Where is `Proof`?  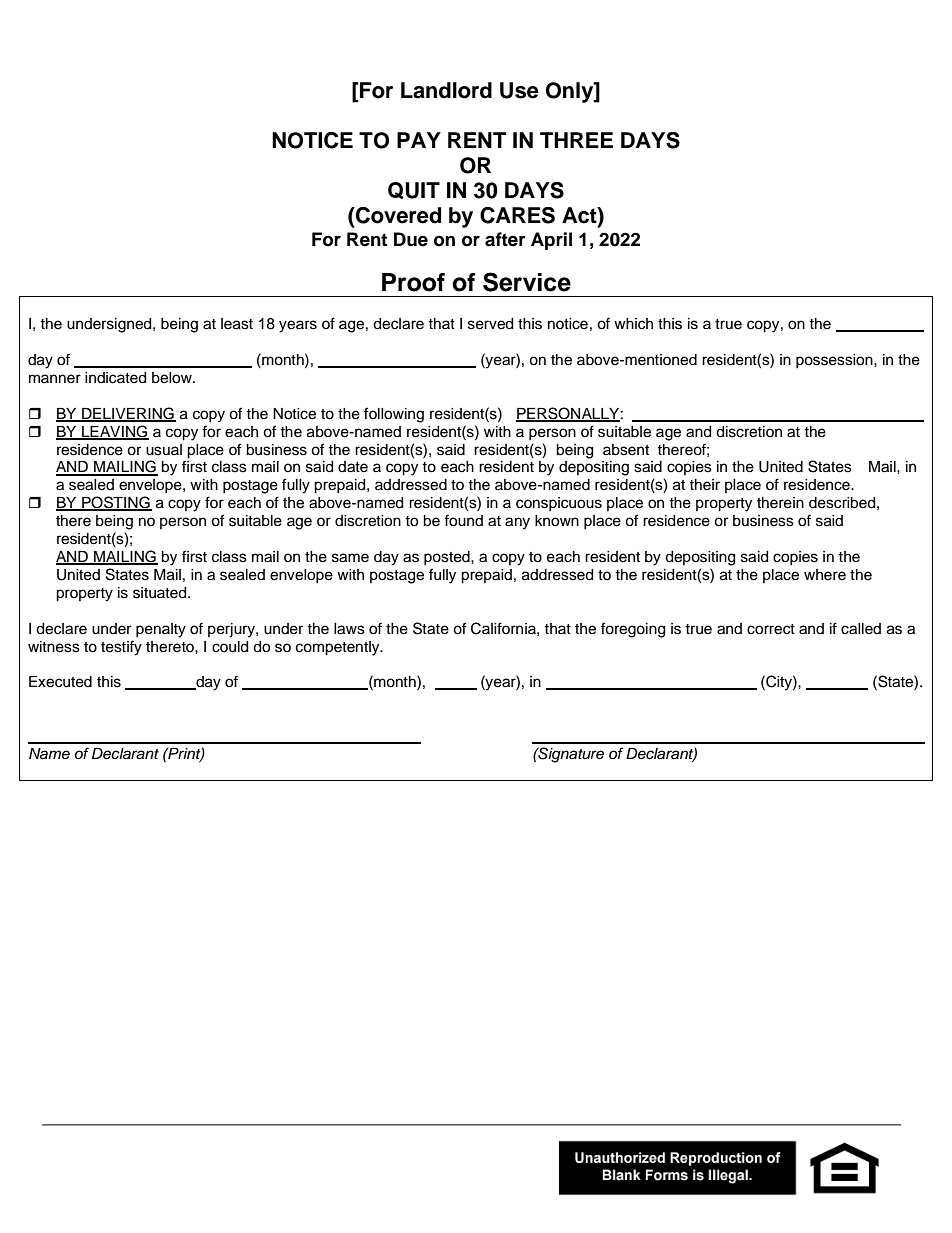
Proof is located at coordinates (413, 282).
